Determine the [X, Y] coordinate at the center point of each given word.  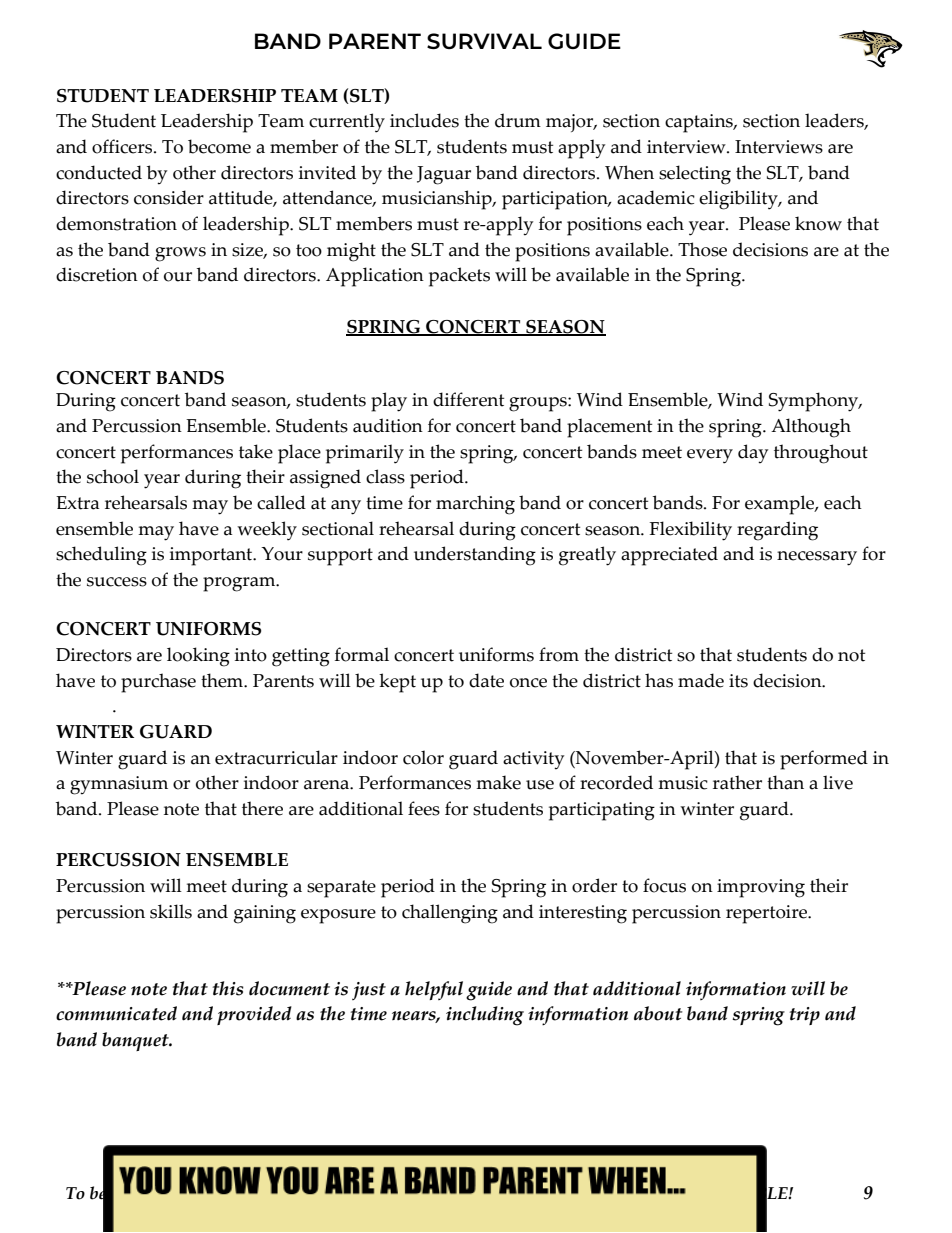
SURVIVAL [484, 41]
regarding [777, 531]
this [228, 988]
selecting [695, 175]
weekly [267, 531]
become [219, 146]
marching [475, 505]
